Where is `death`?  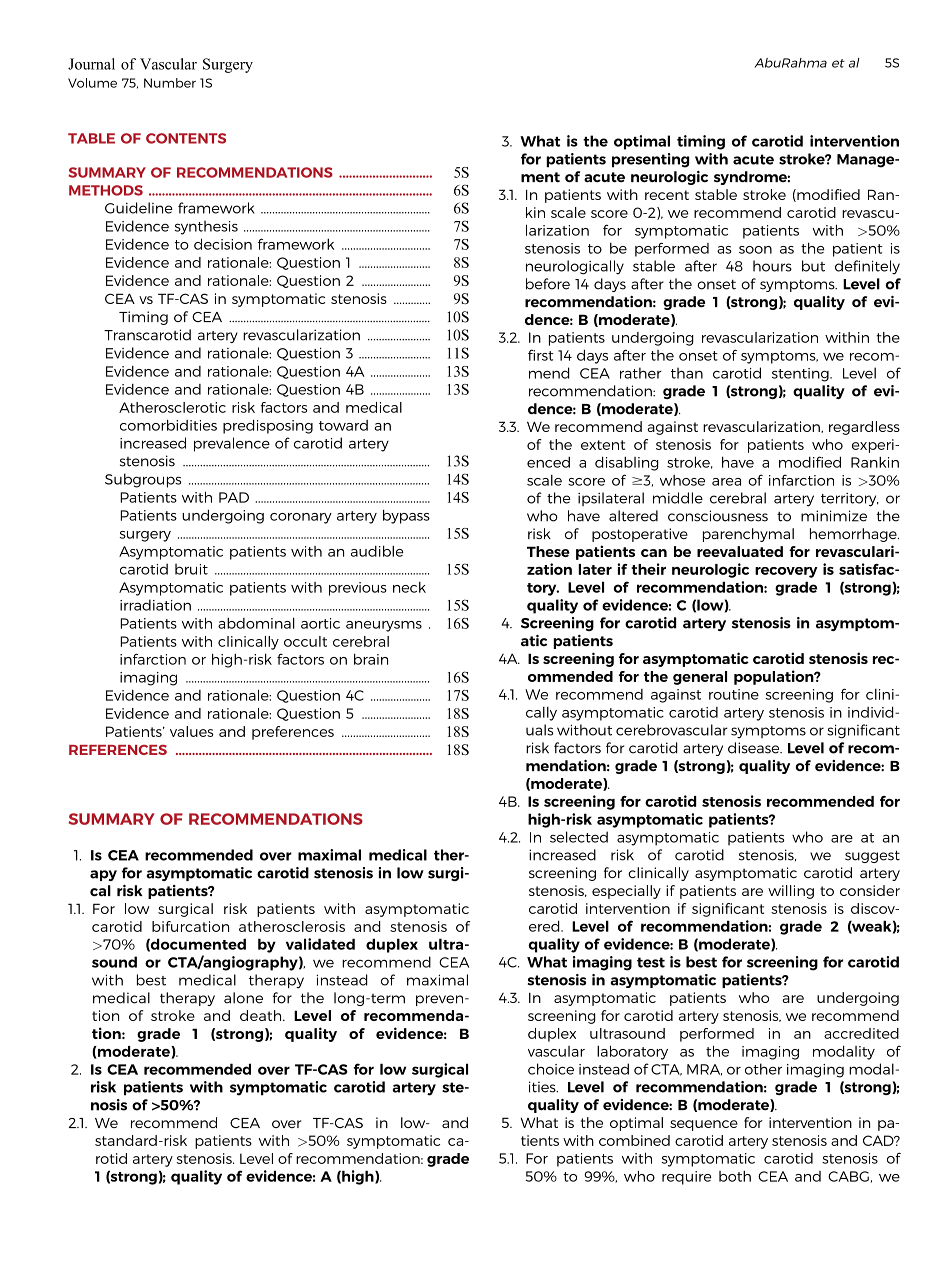
death is located at coordinates (262, 1015).
